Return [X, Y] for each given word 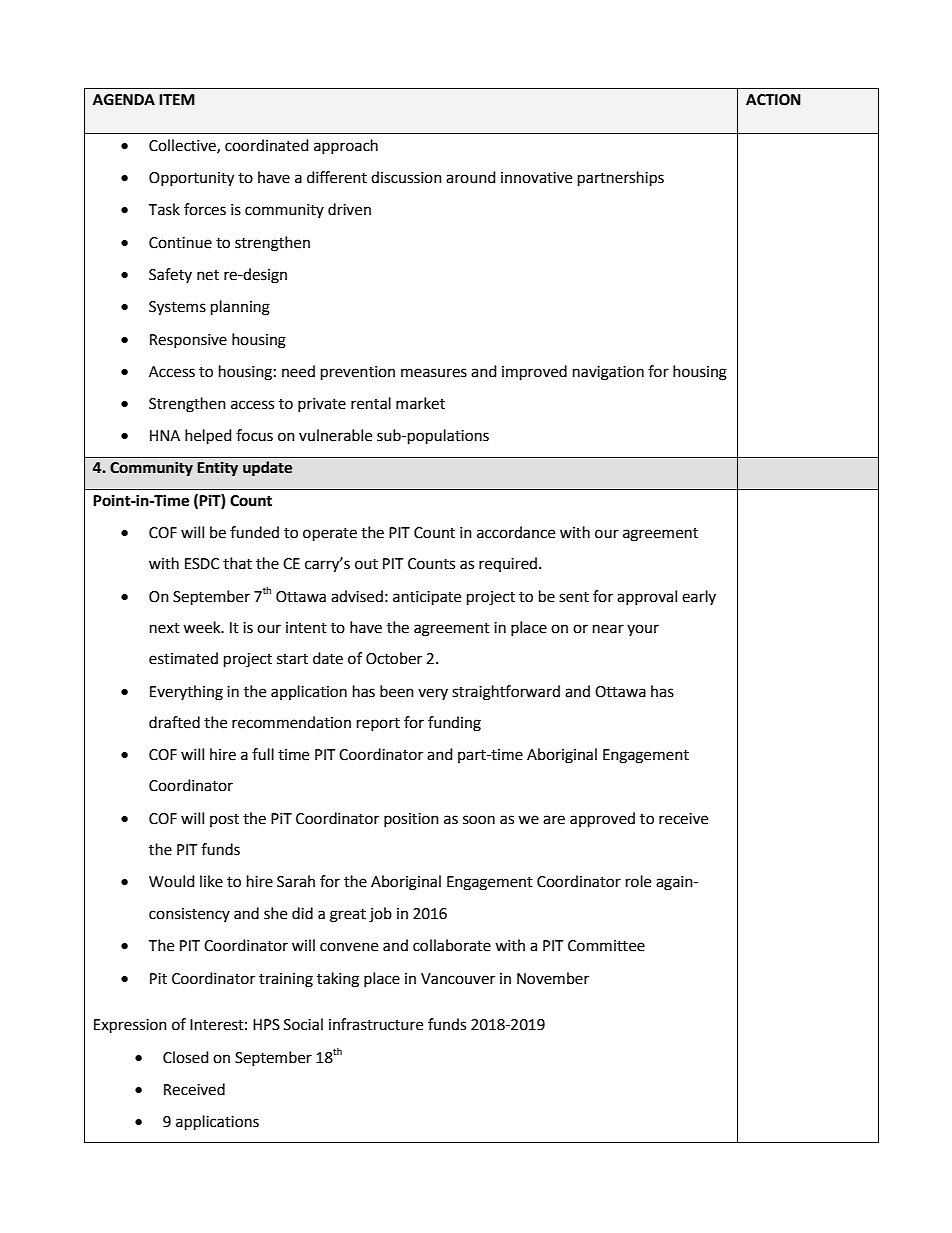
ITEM [177, 99]
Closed [186, 1057]
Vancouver [458, 979]
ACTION [773, 100]
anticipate [427, 598]
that [237, 563]
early [699, 597]
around [471, 177]
